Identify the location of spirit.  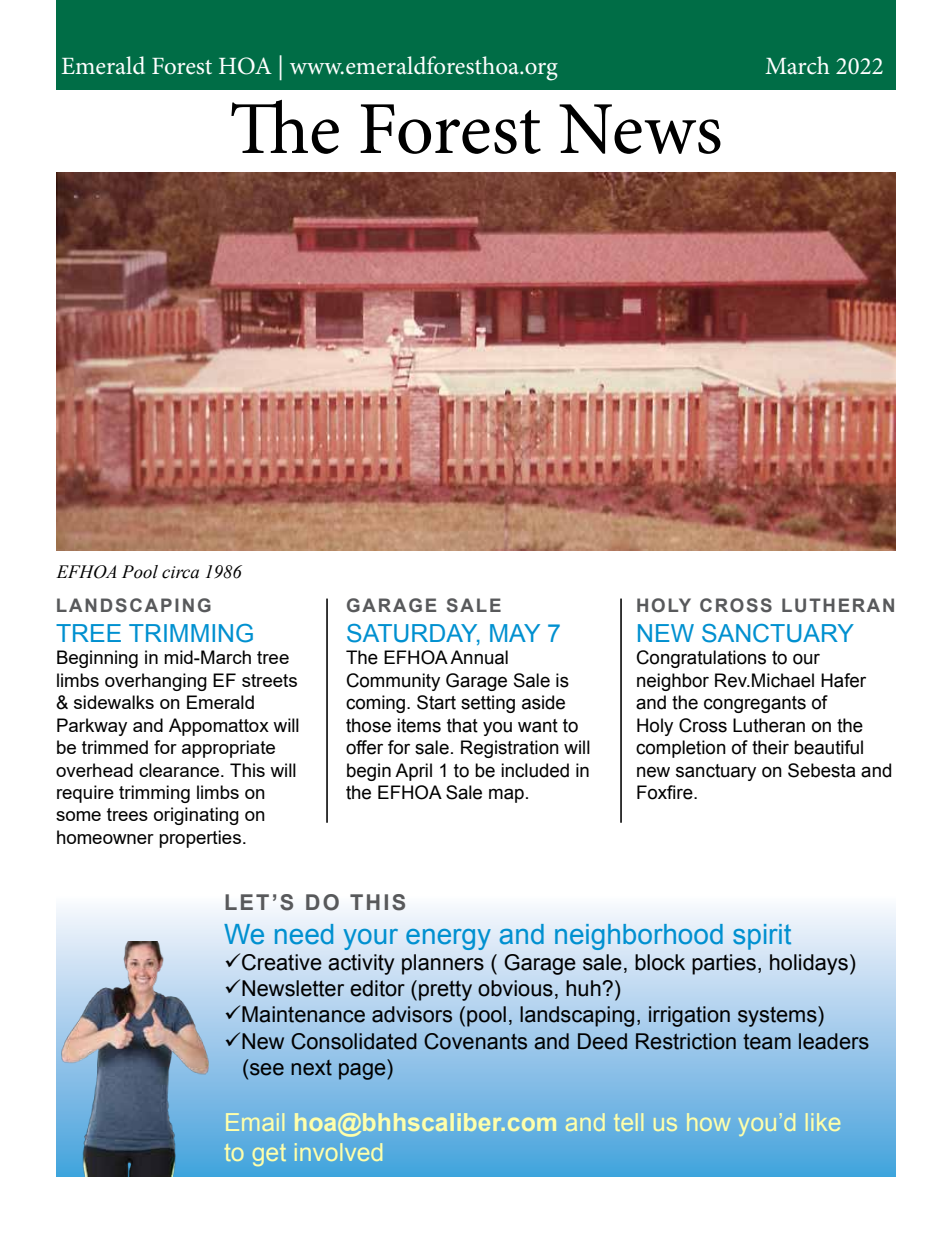
(762, 937).
